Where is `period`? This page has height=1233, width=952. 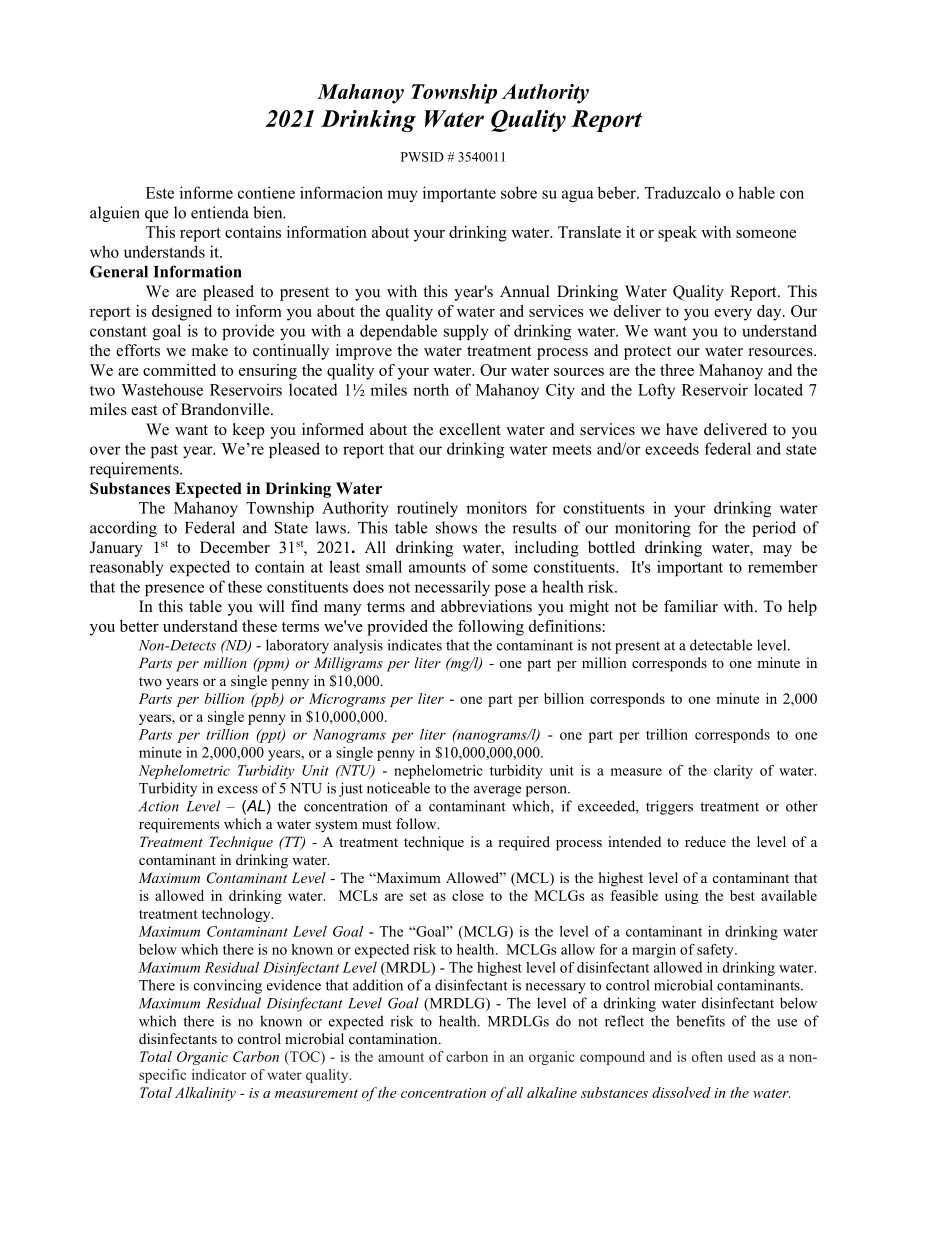
period is located at coordinates (774, 529).
